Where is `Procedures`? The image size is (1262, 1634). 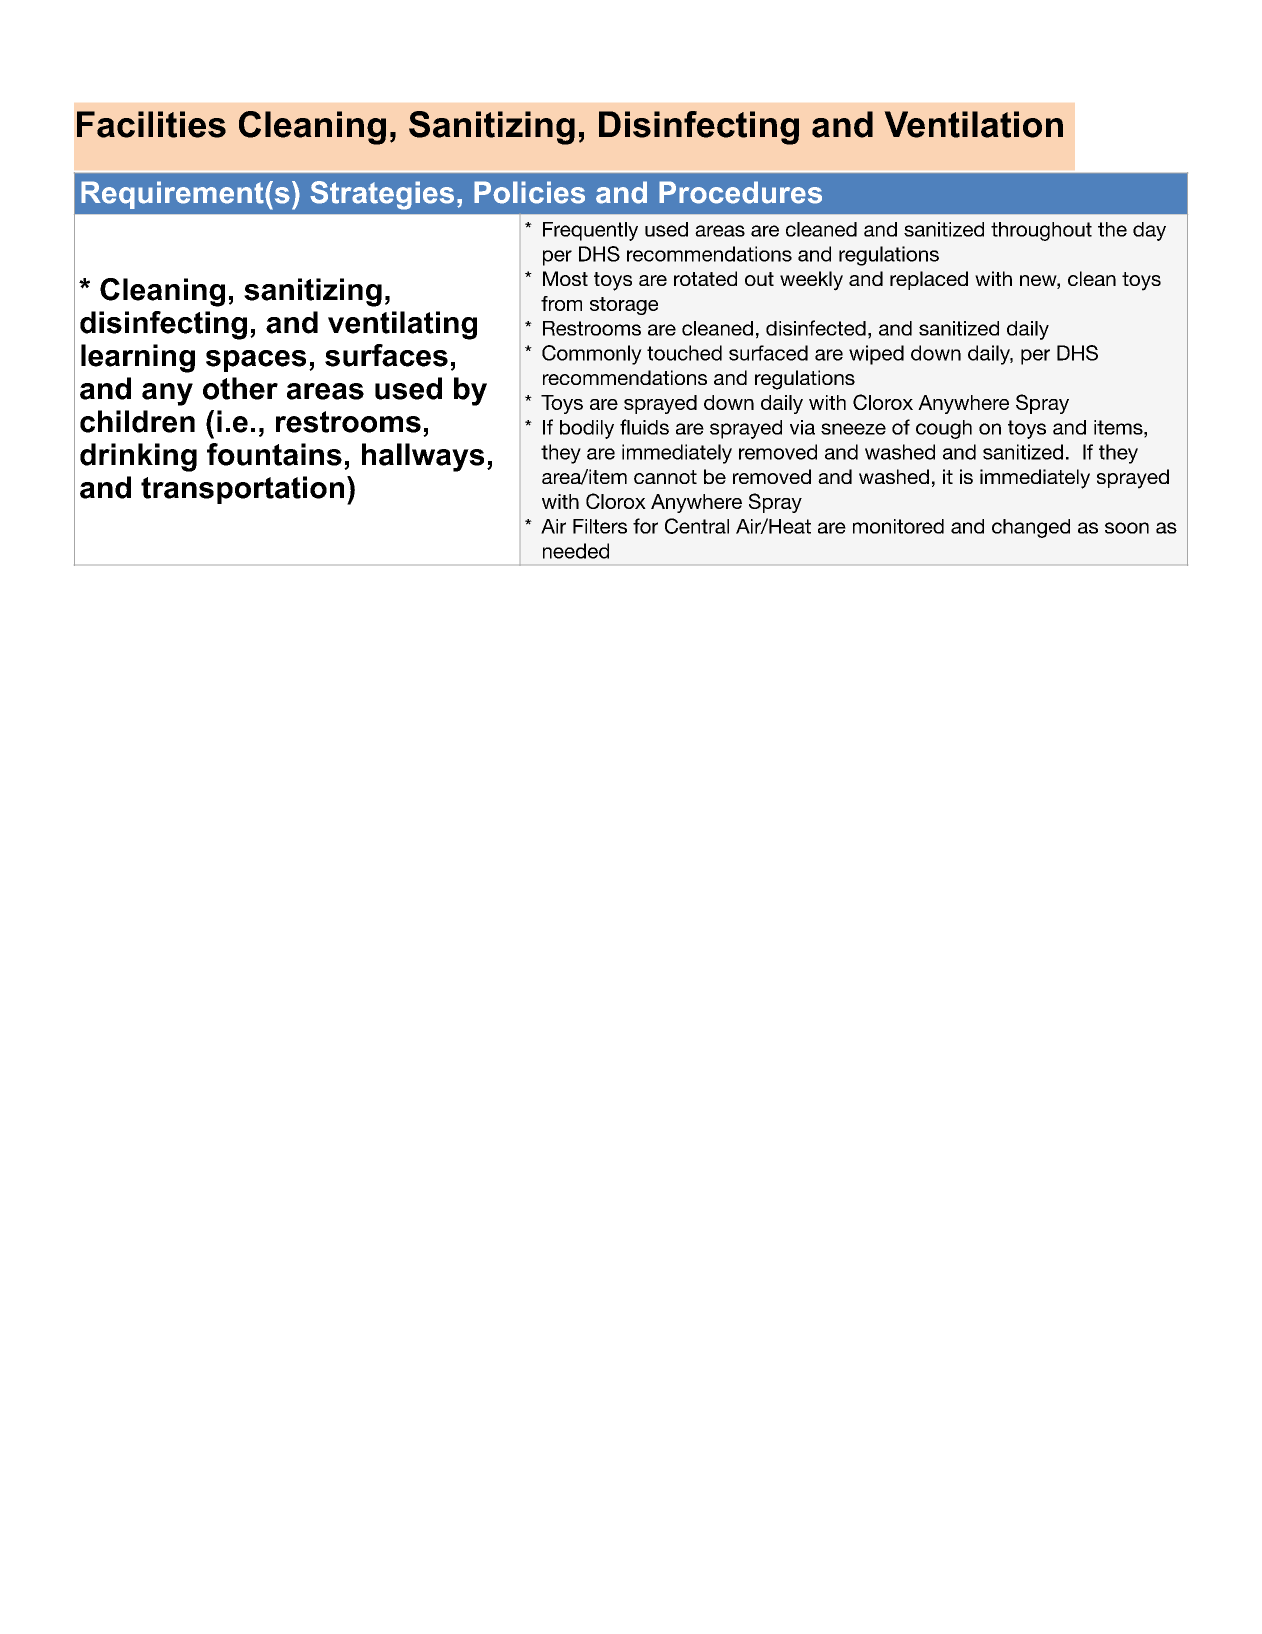
Procedures is located at coordinates (740, 192).
